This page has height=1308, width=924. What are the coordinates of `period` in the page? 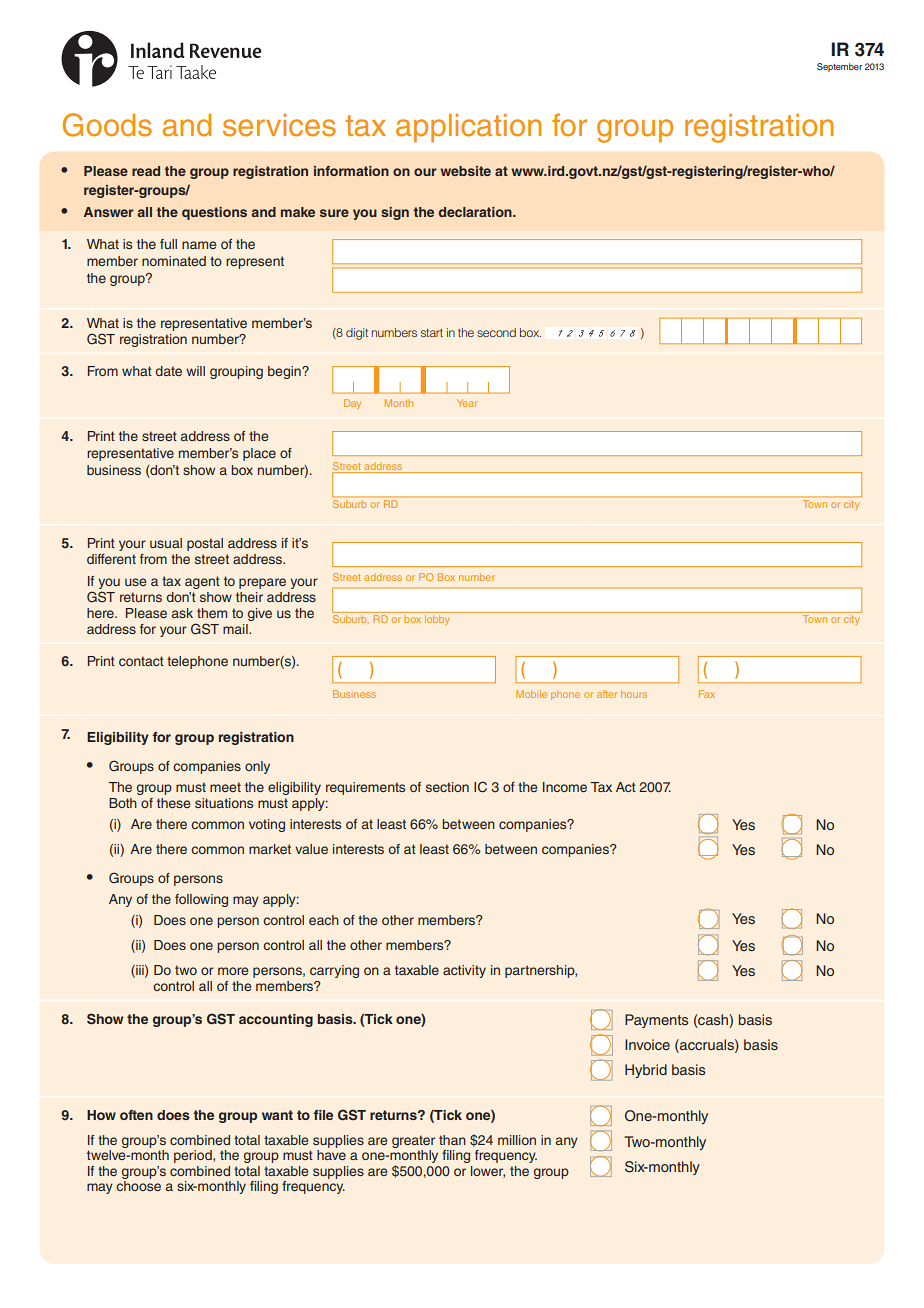 It's located at (194, 1156).
